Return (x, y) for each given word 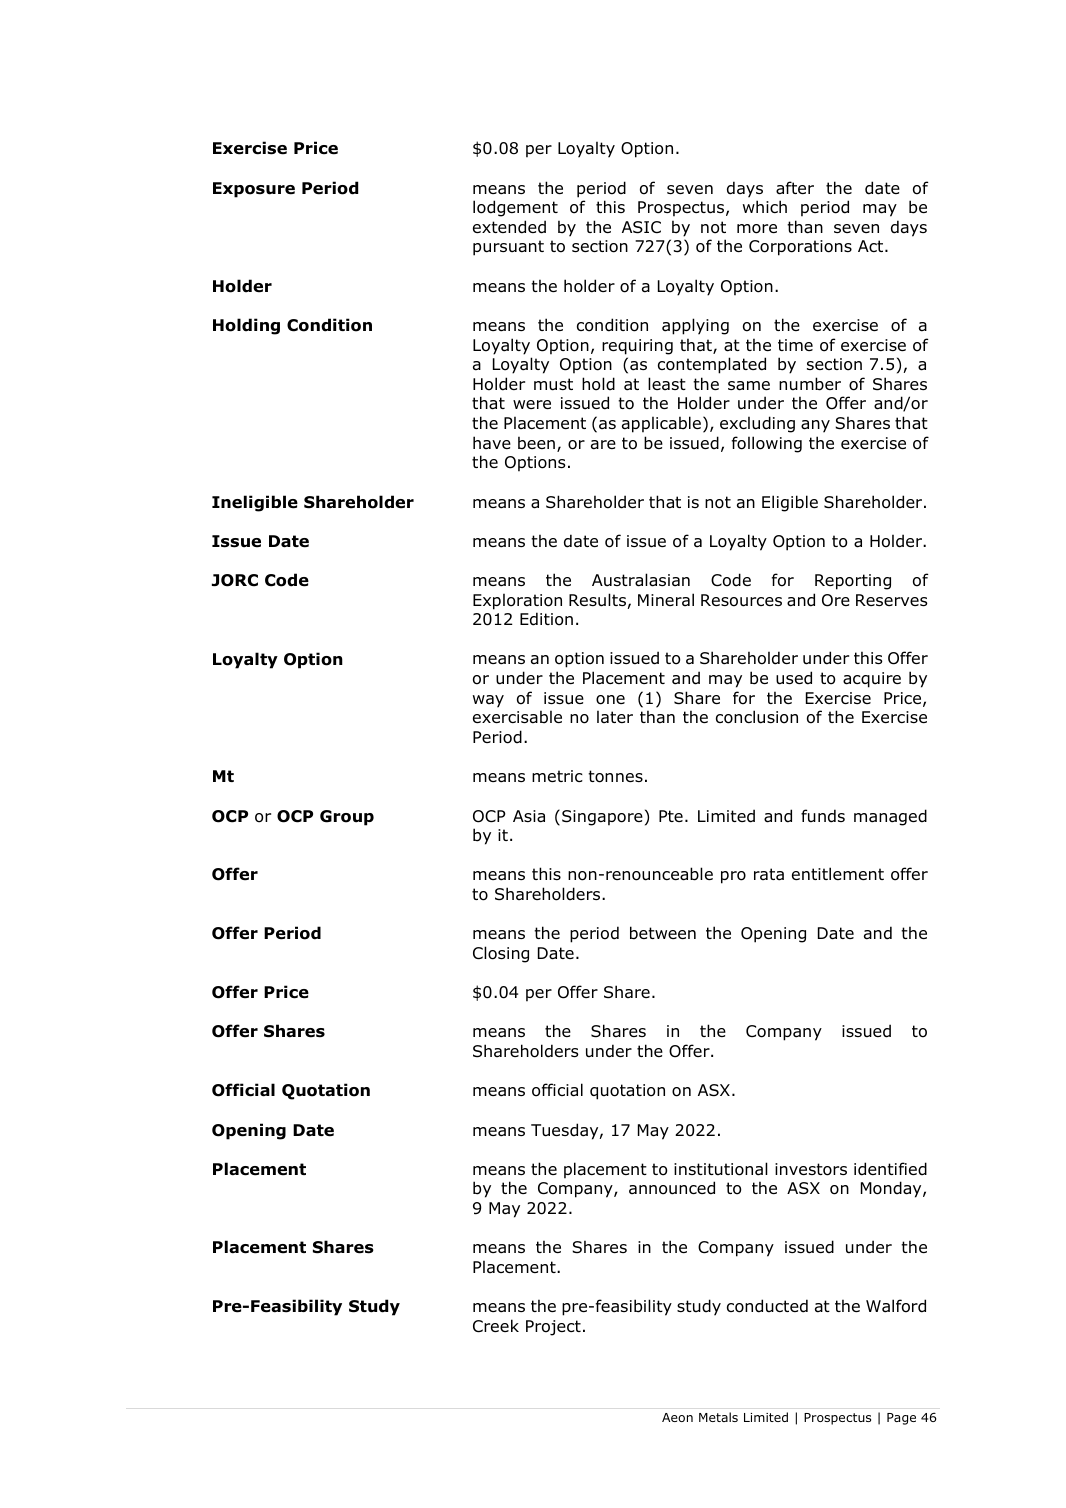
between (663, 933)
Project (553, 1328)
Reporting (853, 582)
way (488, 701)
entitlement (838, 873)
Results (597, 600)
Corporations (800, 248)
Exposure (254, 190)
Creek (496, 1326)
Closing (501, 954)
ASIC (641, 227)
